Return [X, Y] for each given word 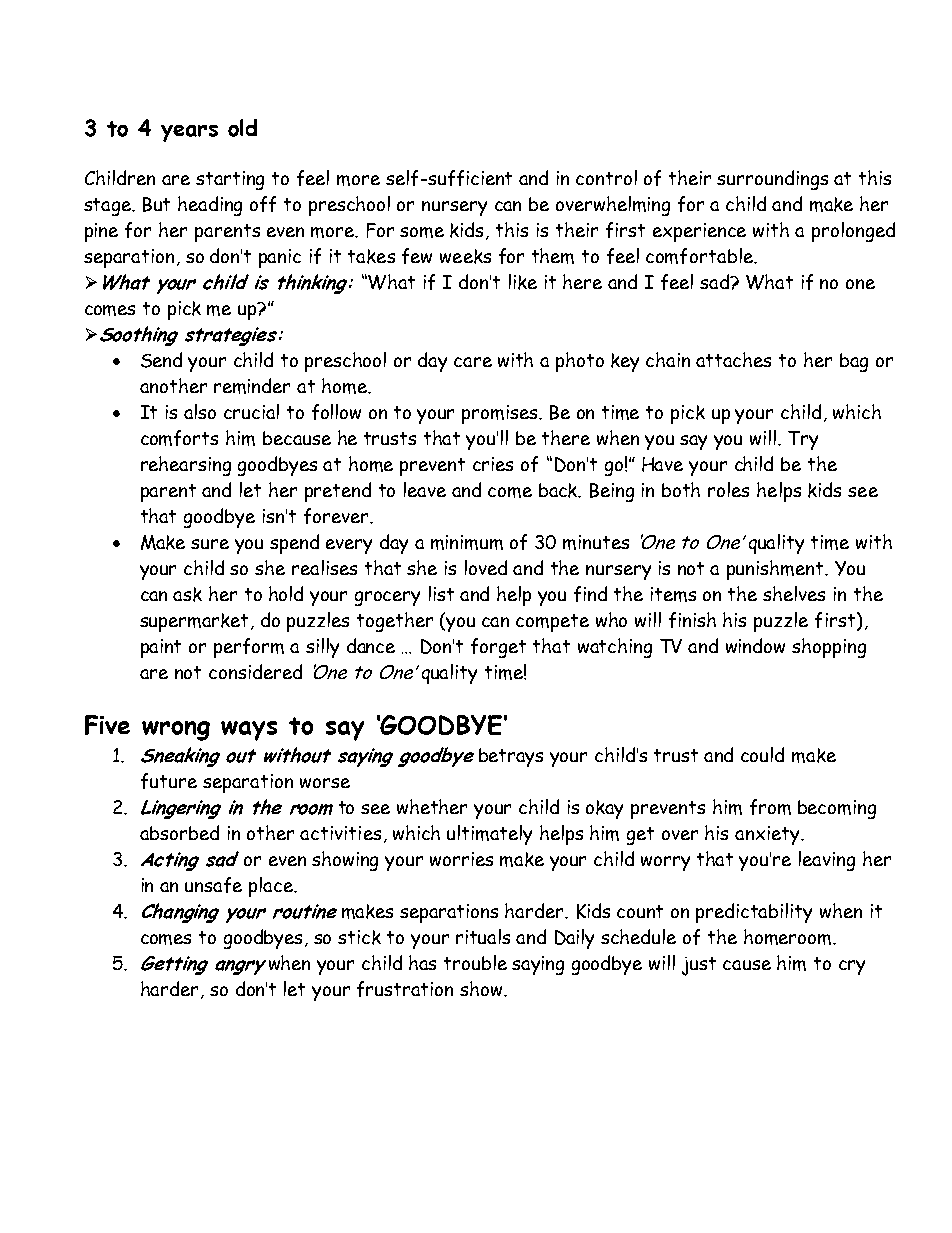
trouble [475, 962]
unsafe [213, 885]
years [189, 133]
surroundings [772, 180]
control [606, 177]
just [699, 966]
